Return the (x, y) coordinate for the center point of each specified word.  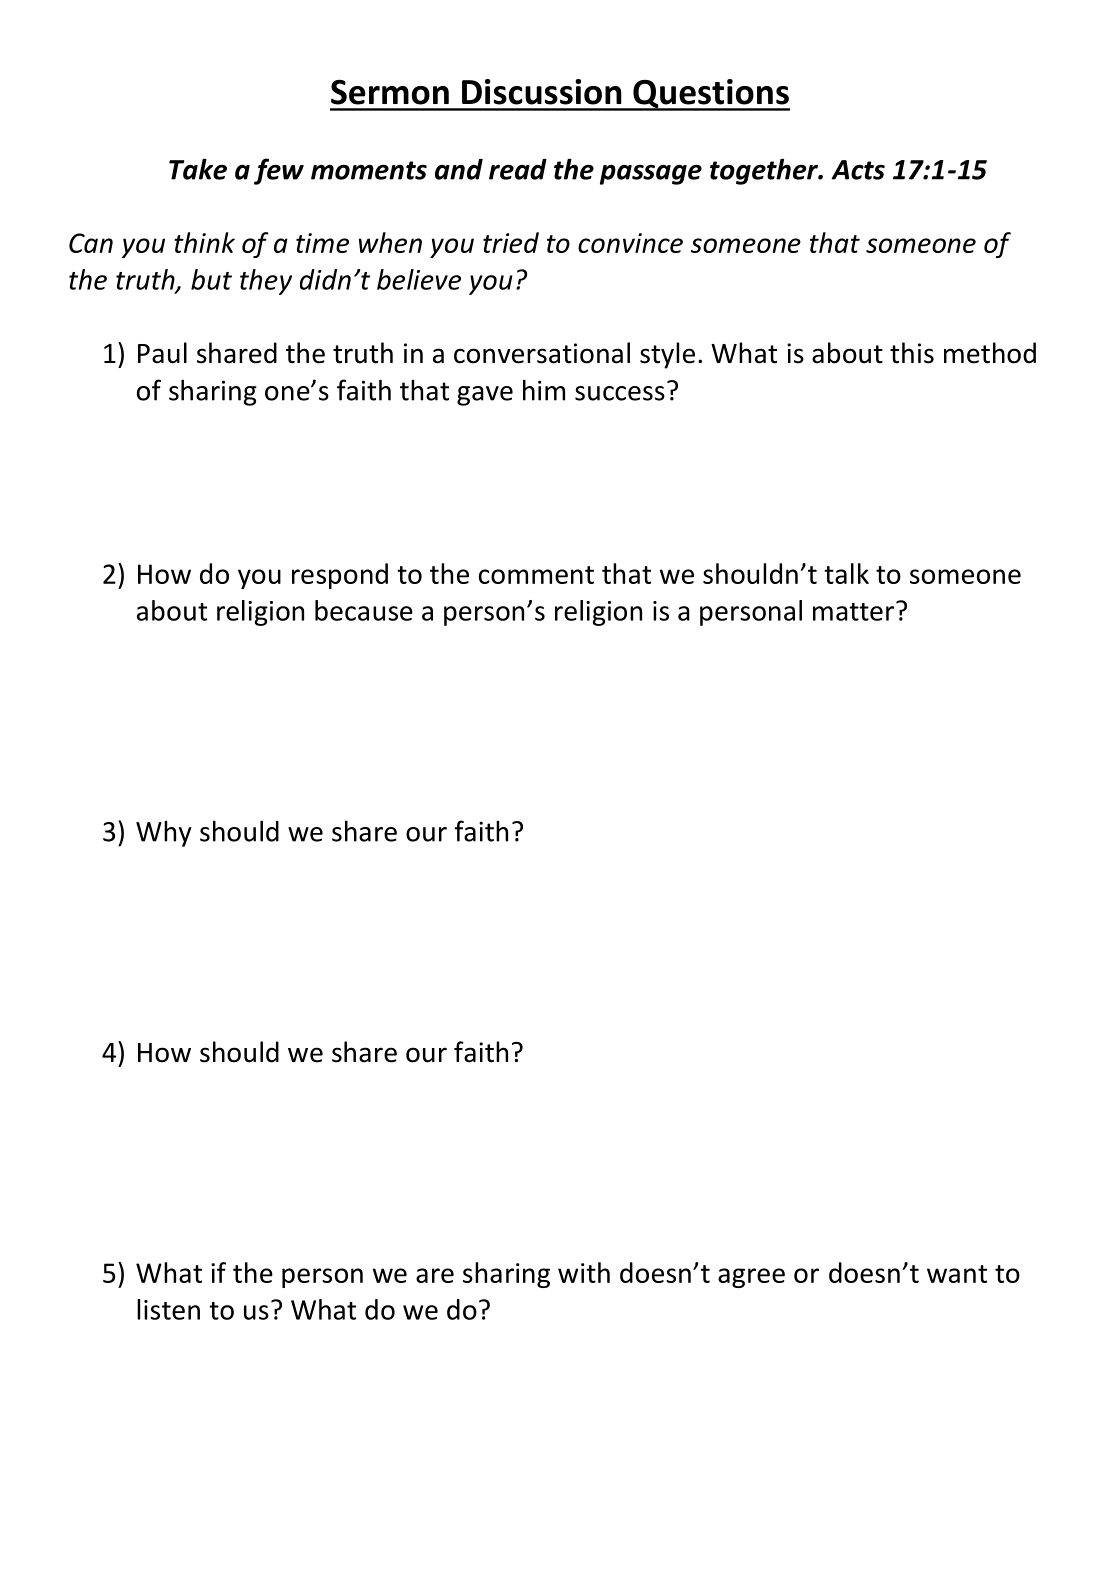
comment (536, 575)
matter (855, 611)
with (584, 1272)
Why (164, 833)
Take (198, 169)
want (957, 1274)
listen (168, 1309)
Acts (858, 170)
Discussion (542, 92)
